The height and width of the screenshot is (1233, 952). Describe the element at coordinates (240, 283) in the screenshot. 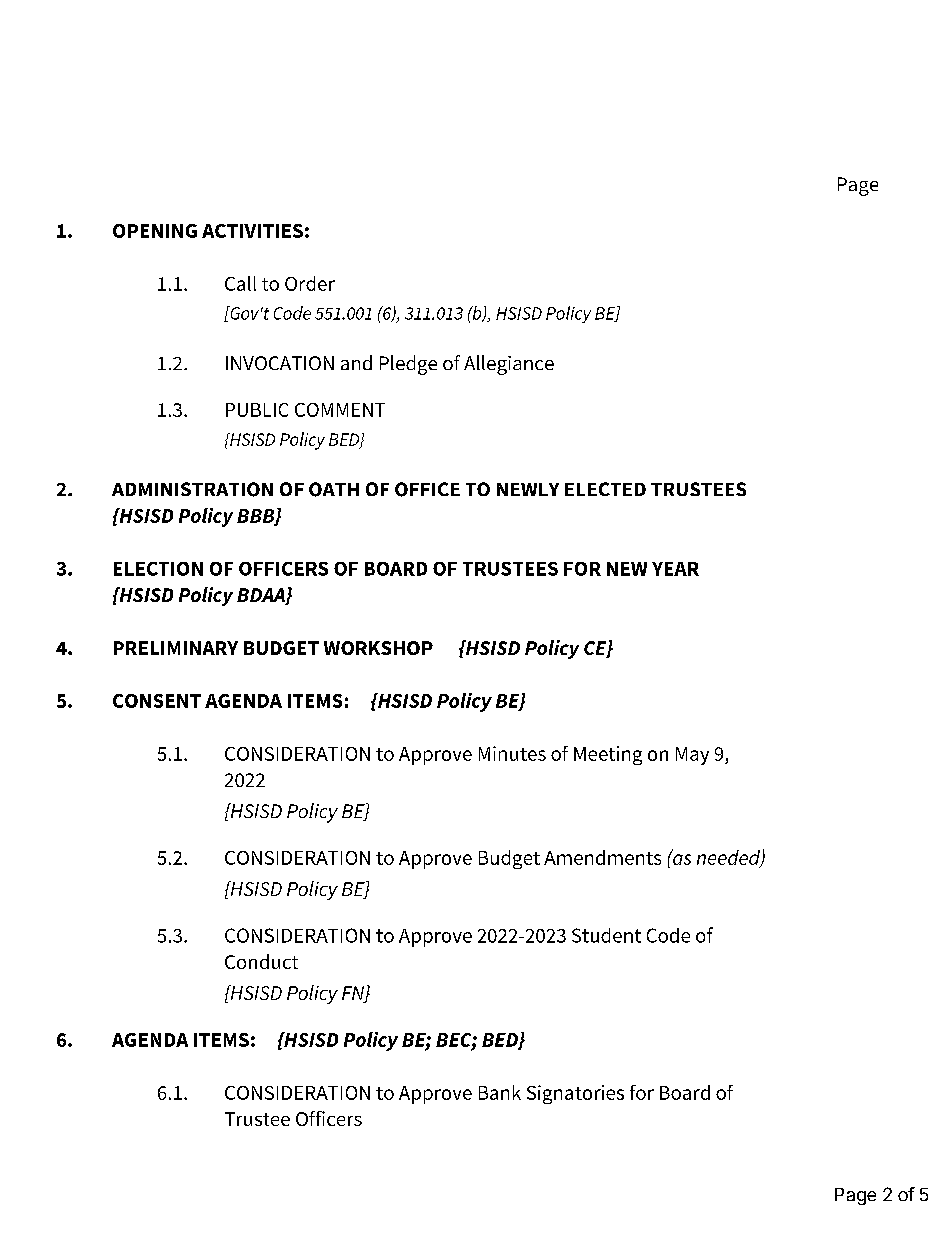

I see `Call` at that location.
